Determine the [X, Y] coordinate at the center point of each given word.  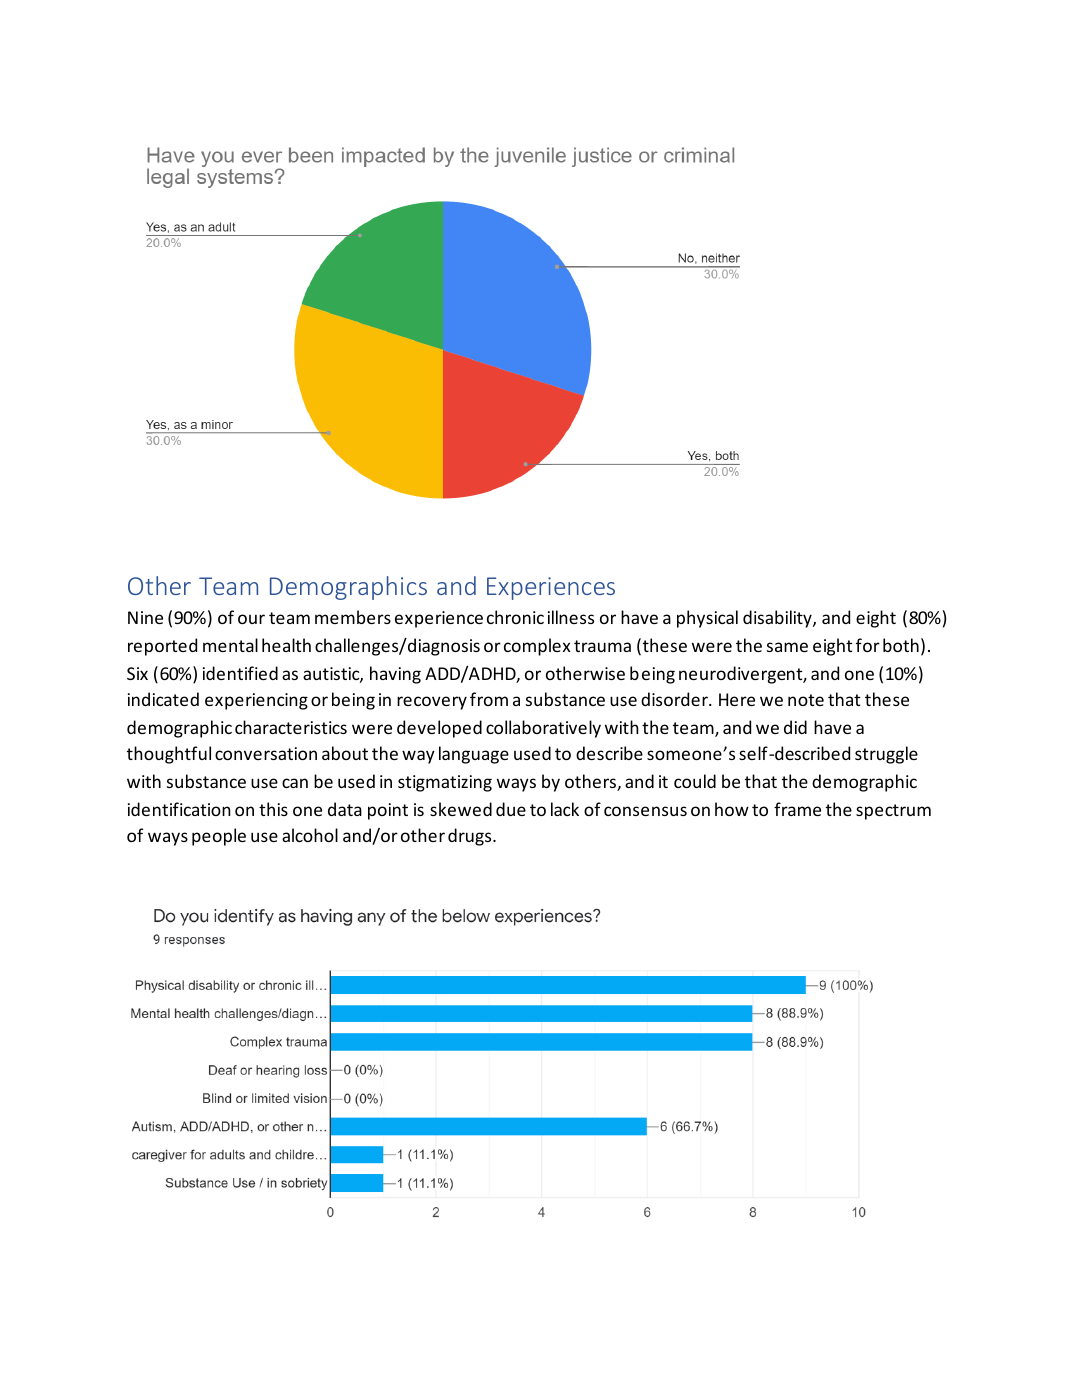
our [251, 619]
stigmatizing [445, 783]
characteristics [291, 727]
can [295, 783]
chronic [515, 617]
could [695, 781]
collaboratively [543, 729]
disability [778, 619]
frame [797, 809]
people [219, 837]
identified [240, 673]
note [806, 700]
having [395, 675]
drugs [471, 837]
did [795, 727]
